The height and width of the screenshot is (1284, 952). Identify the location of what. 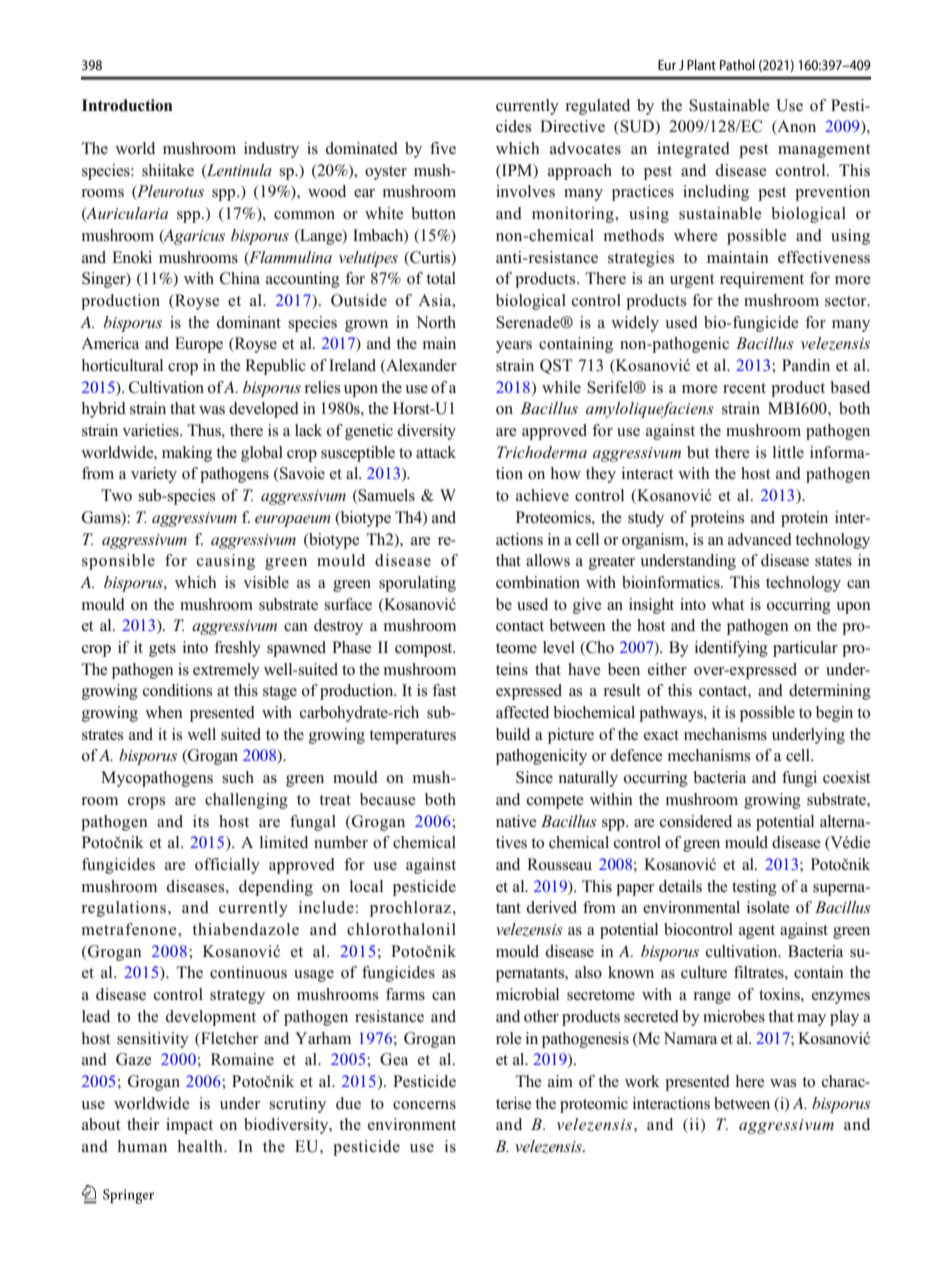
(728, 604).
